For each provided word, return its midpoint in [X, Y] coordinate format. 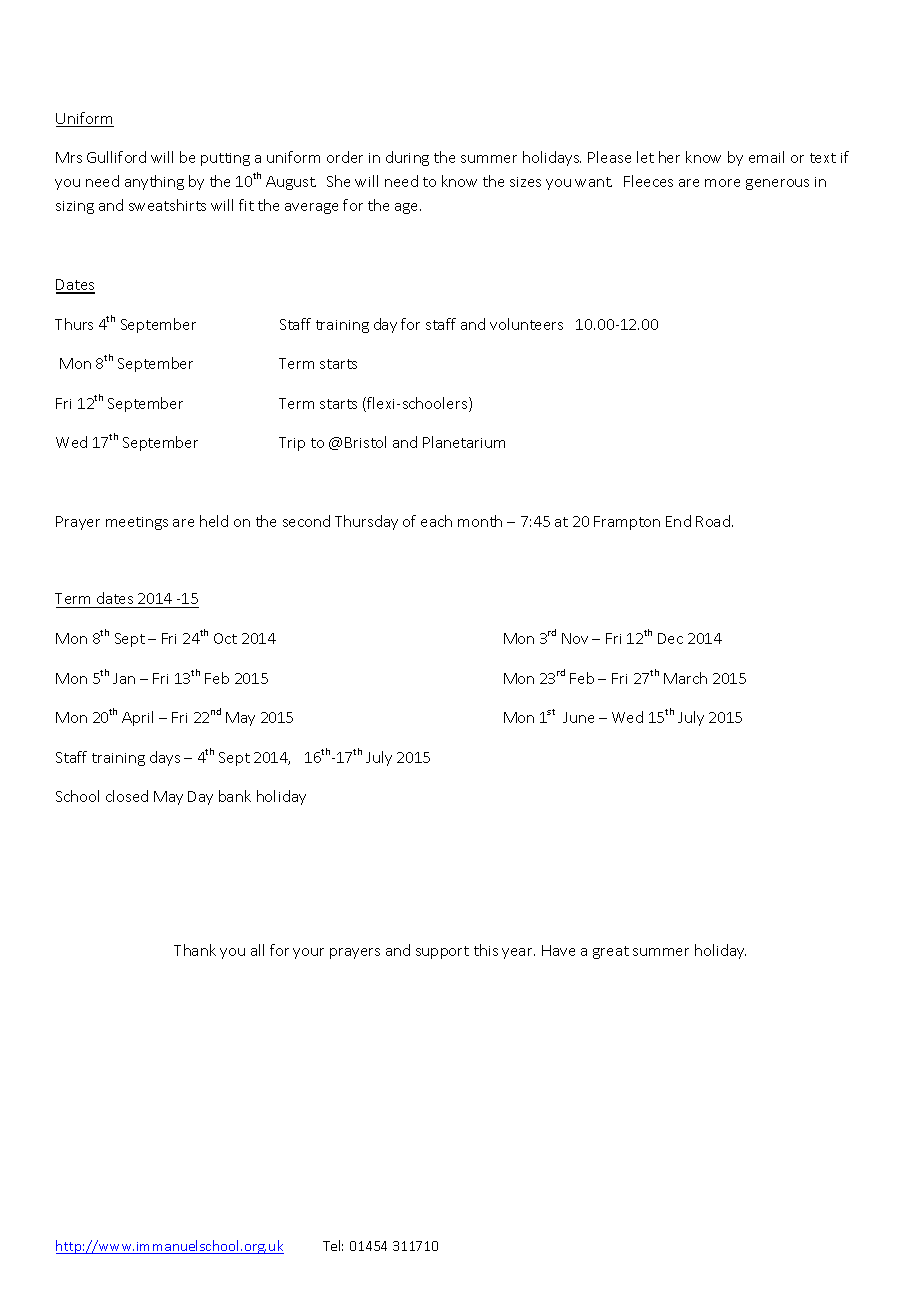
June [578, 717]
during [407, 158]
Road [713, 521]
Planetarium [464, 442]
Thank [195, 950]
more [722, 183]
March [685, 678]
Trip [292, 444]
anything [154, 182]
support [442, 952]
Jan [124, 678]
